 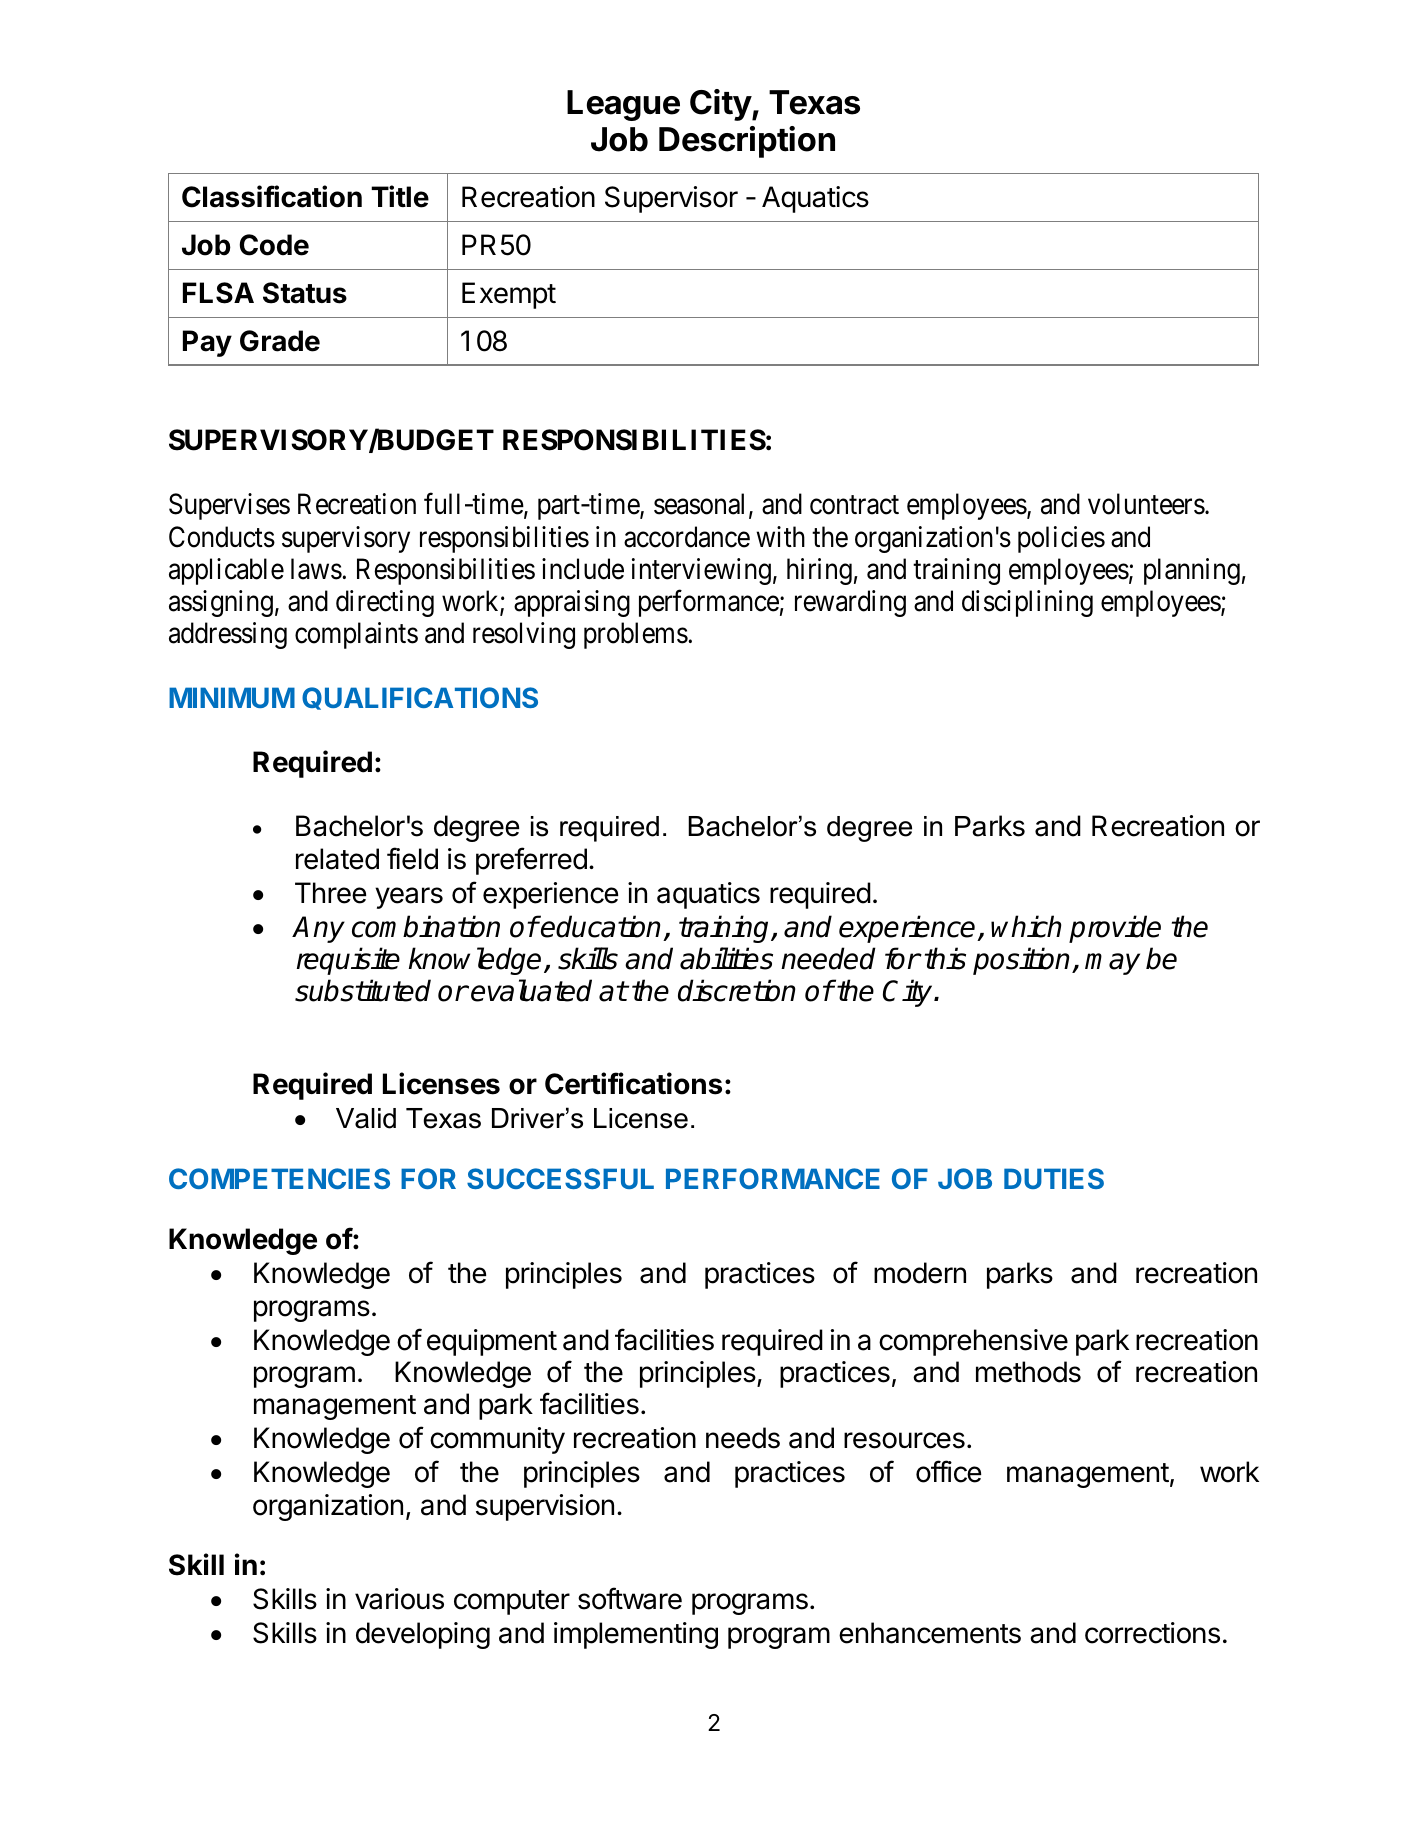 I want to click on Description, so click(x=747, y=142).
